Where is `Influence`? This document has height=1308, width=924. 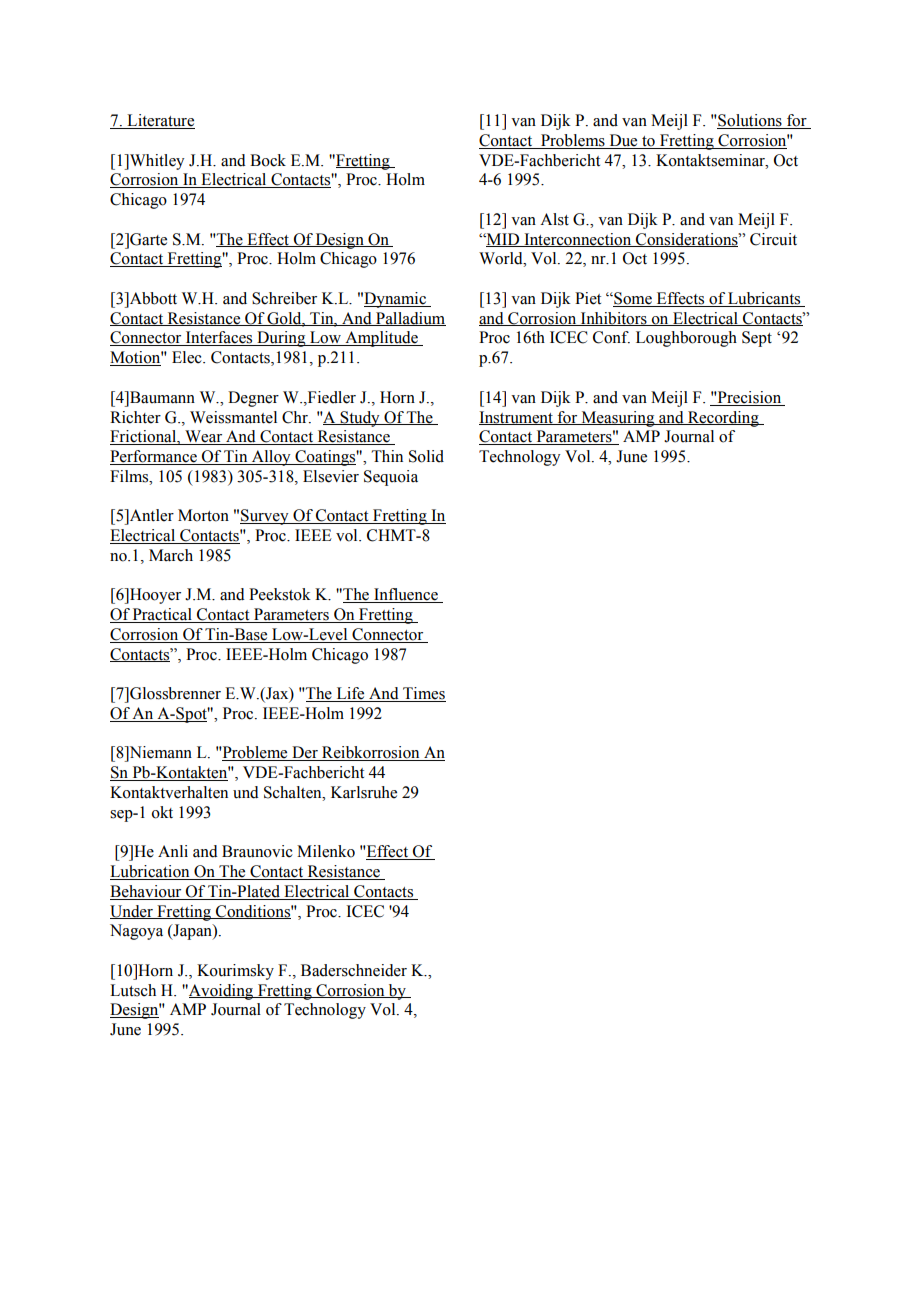
Influence is located at coordinates (406, 595).
